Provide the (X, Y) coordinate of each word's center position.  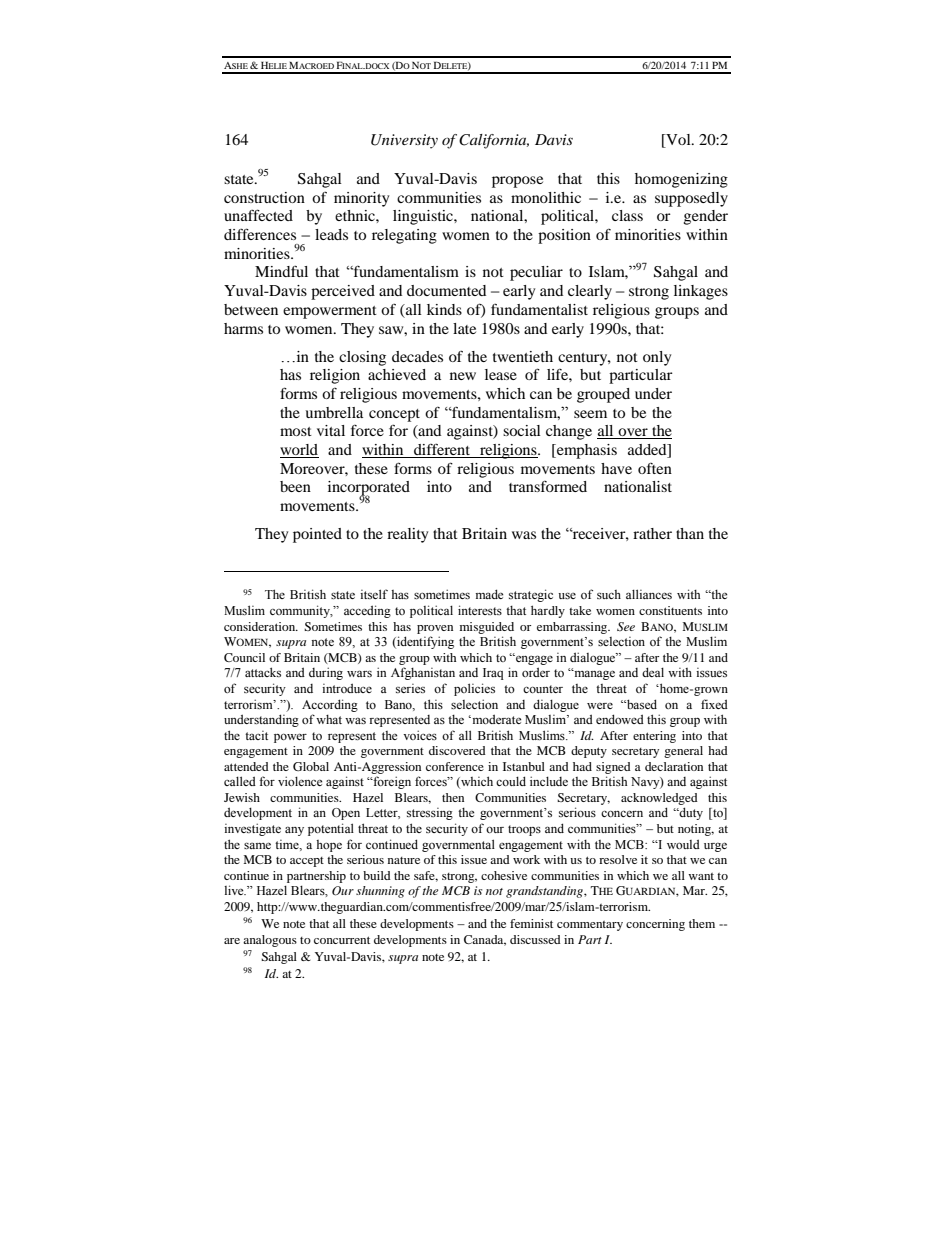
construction (264, 197)
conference (455, 766)
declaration (674, 766)
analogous (270, 941)
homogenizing (681, 180)
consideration (261, 626)
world (299, 451)
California (494, 141)
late (464, 328)
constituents (670, 610)
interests (480, 610)
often (655, 468)
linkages (701, 292)
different (442, 450)
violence (300, 781)
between (251, 309)
